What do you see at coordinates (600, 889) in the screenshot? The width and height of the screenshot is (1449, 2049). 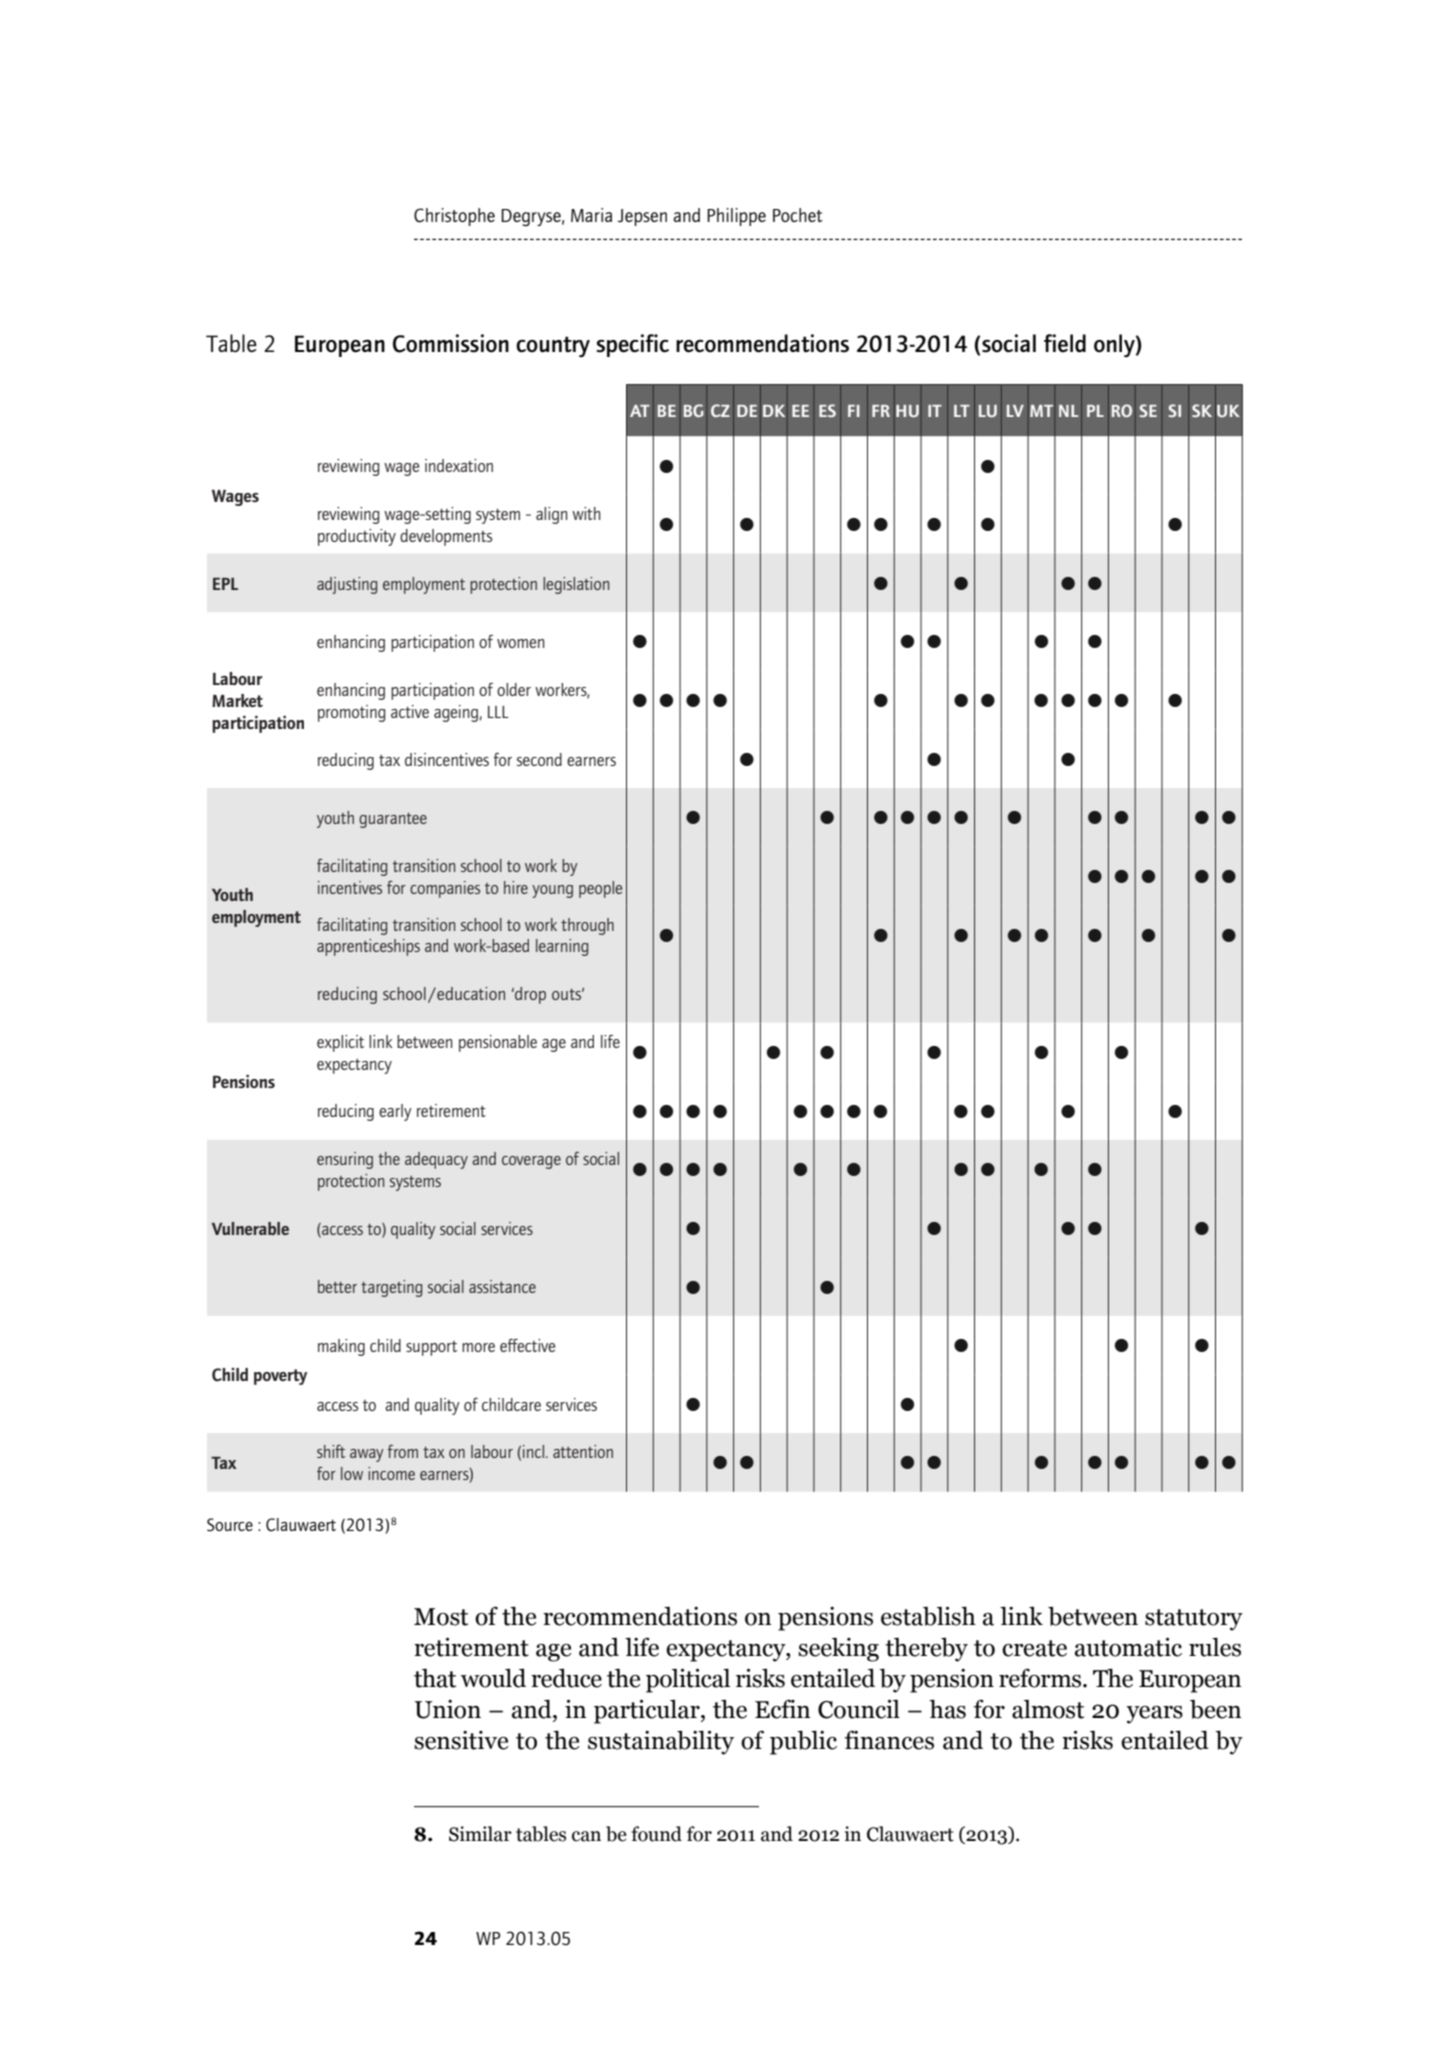 I see `people` at bounding box center [600, 889].
